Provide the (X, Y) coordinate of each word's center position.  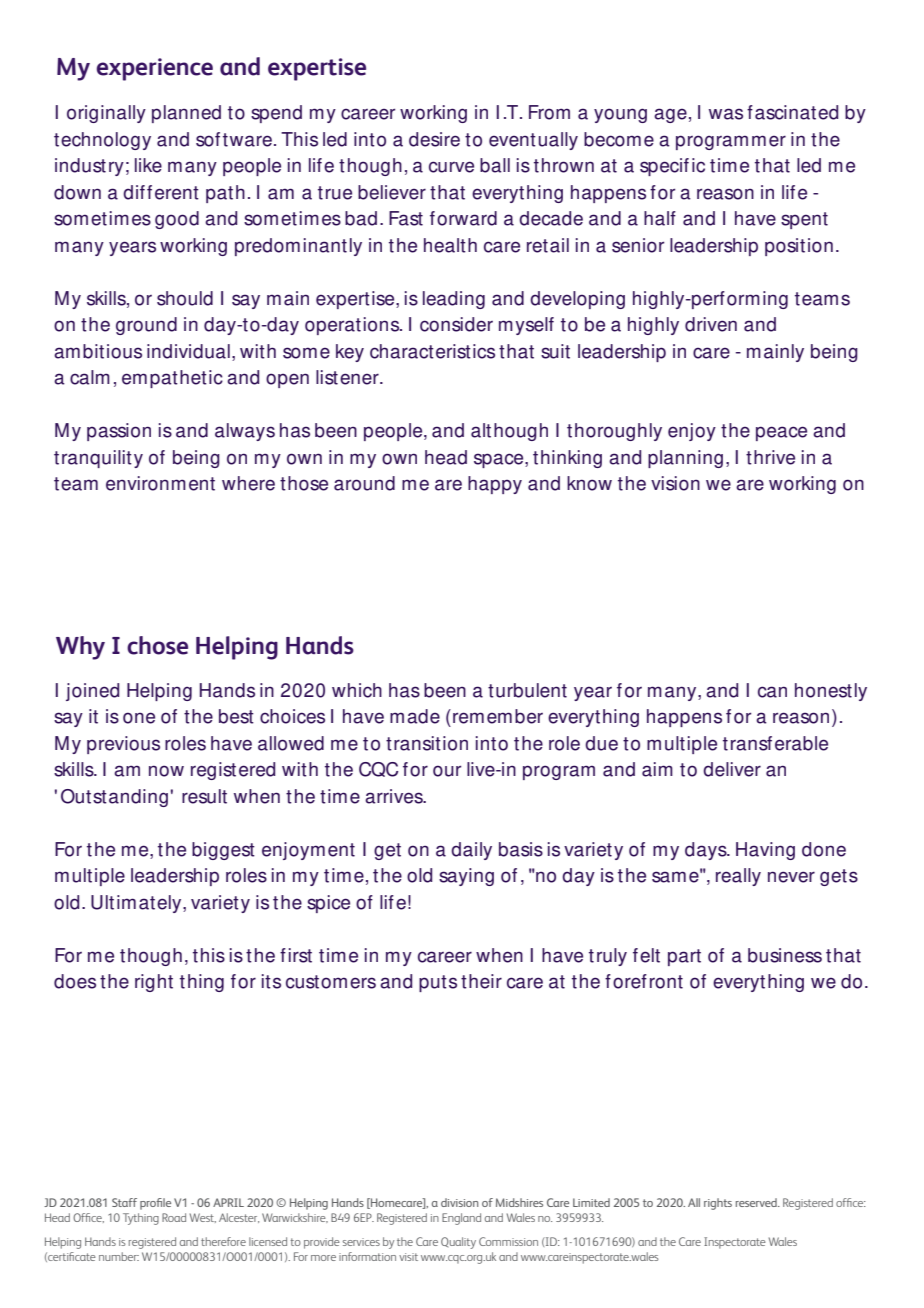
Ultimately (137, 904)
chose (157, 645)
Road (174, 1217)
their (481, 981)
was (726, 114)
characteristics (432, 351)
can (772, 692)
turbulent (527, 690)
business (785, 955)
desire (434, 139)
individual (188, 351)
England (461, 1219)
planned (186, 114)
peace (781, 433)
